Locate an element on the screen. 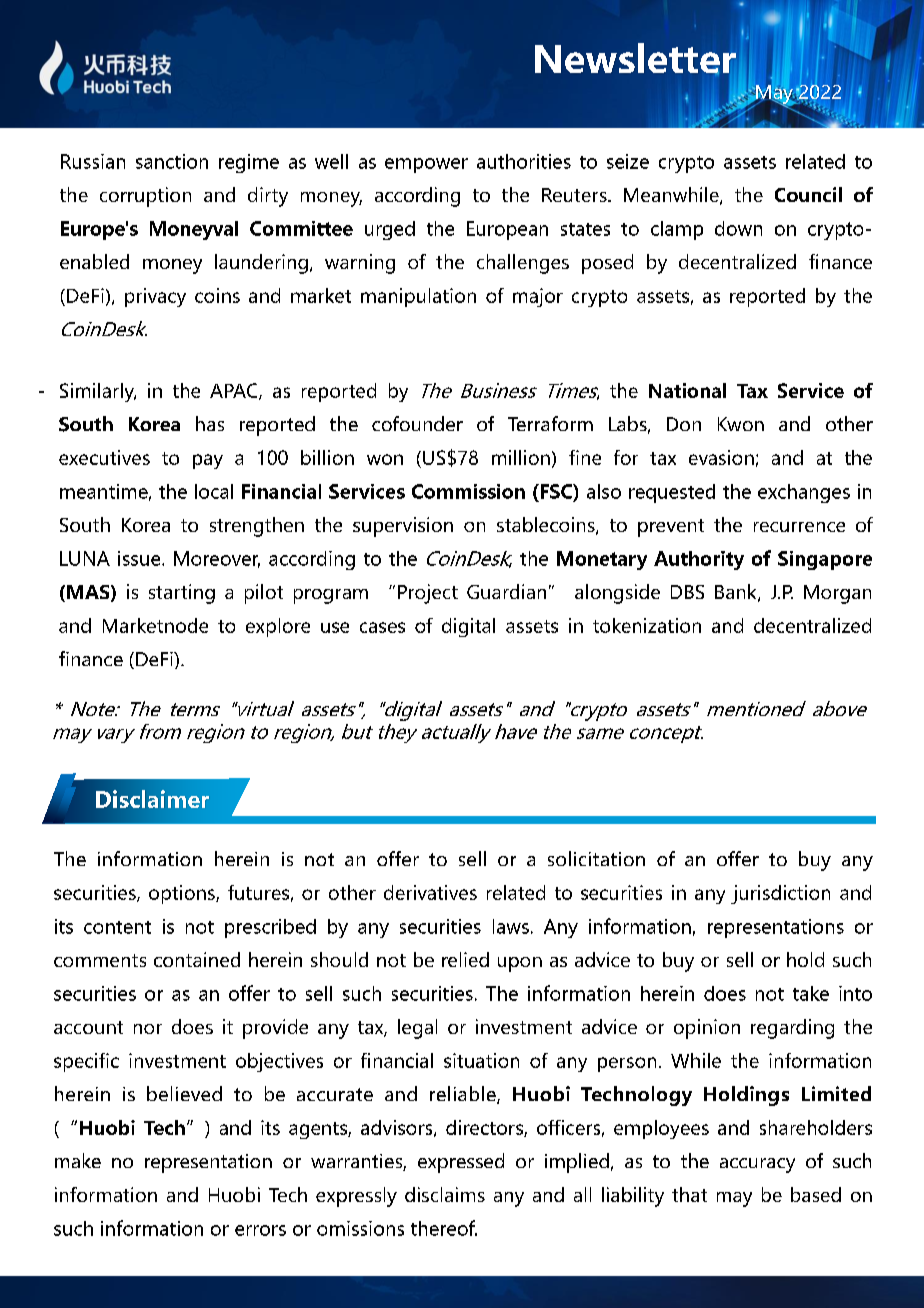 This screenshot has height=1308, width=924. errors is located at coordinates (260, 1230).
